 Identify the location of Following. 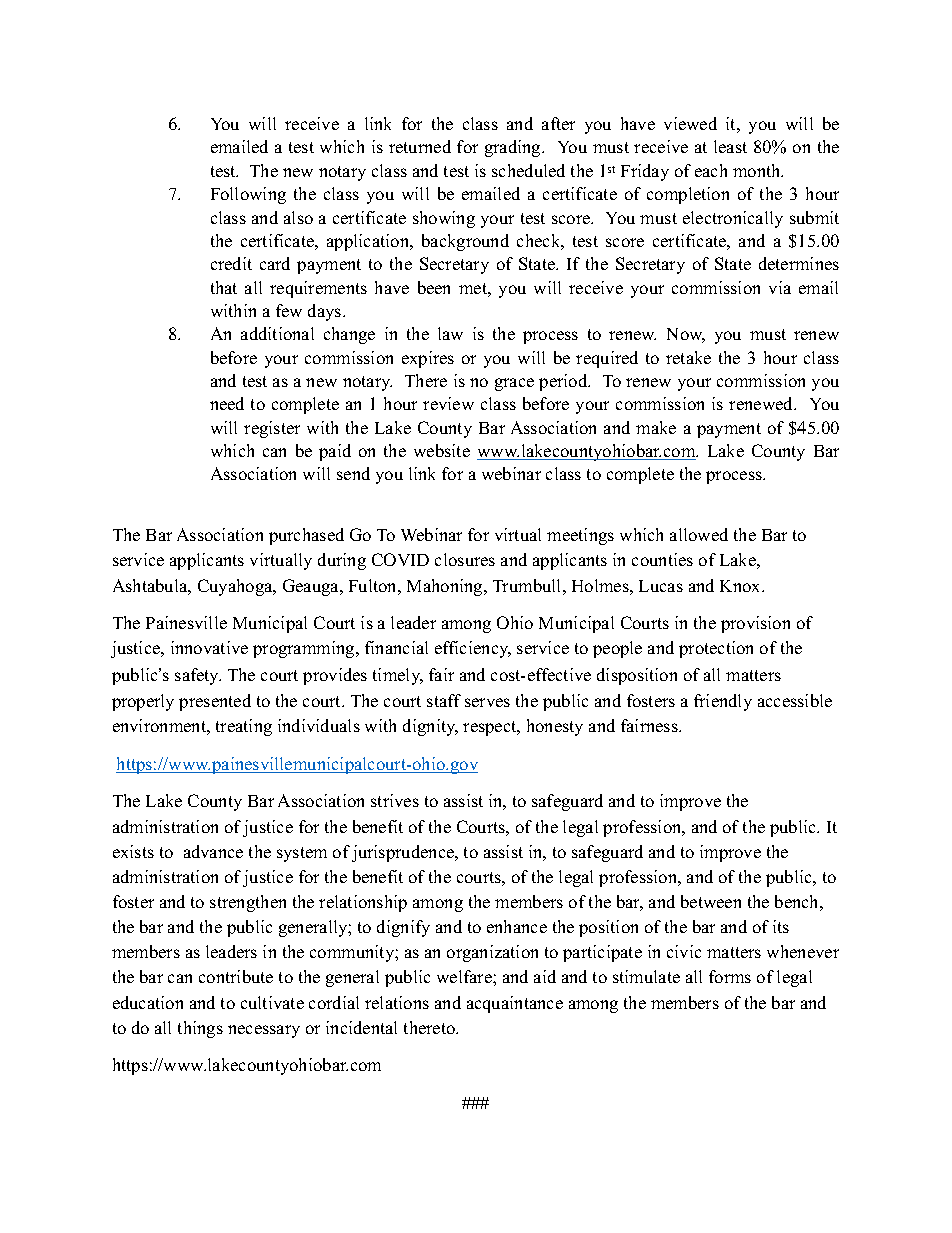
(248, 195).
